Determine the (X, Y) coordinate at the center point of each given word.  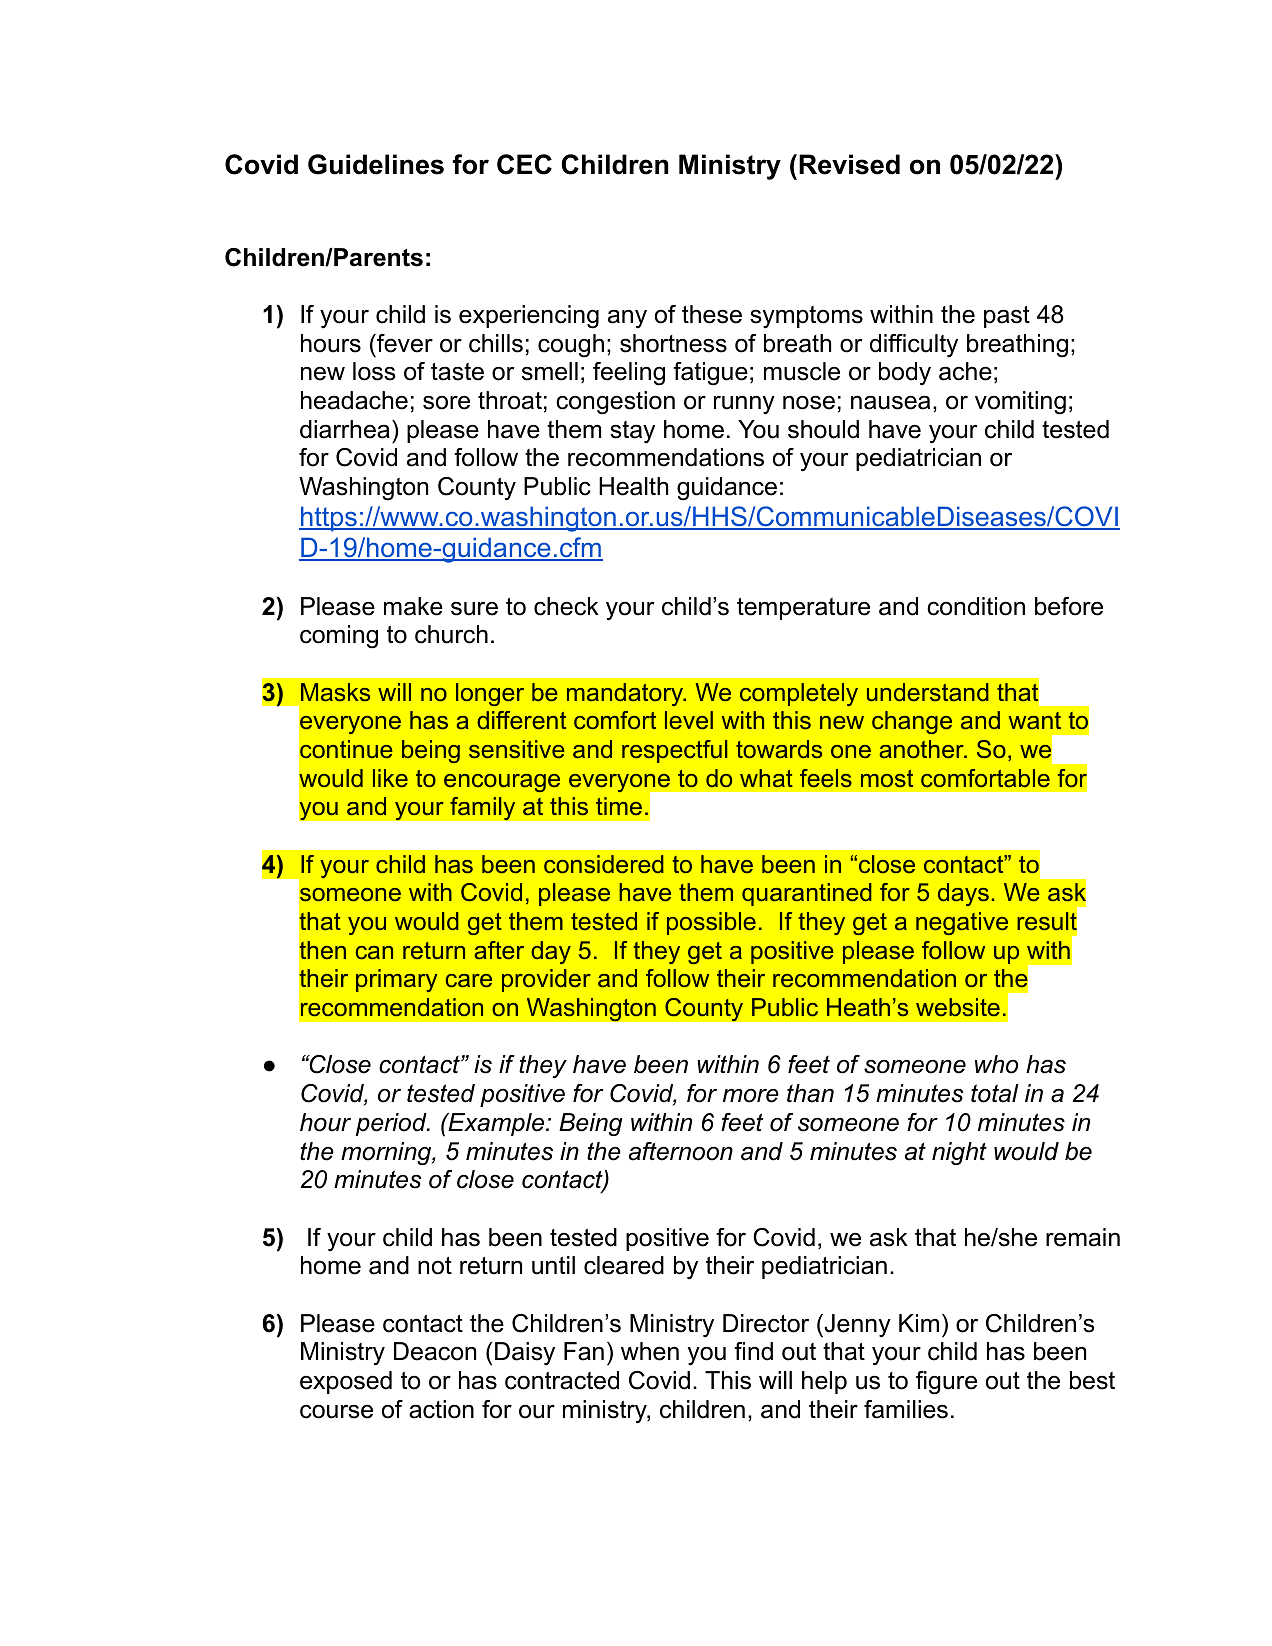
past (1007, 317)
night (959, 1153)
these (712, 314)
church (451, 634)
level (689, 720)
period (392, 1124)
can (374, 952)
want (1035, 720)
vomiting (1020, 403)
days (963, 894)
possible (711, 923)
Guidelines (376, 164)
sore (446, 402)
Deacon (435, 1351)
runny (744, 405)
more (751, 1096)
